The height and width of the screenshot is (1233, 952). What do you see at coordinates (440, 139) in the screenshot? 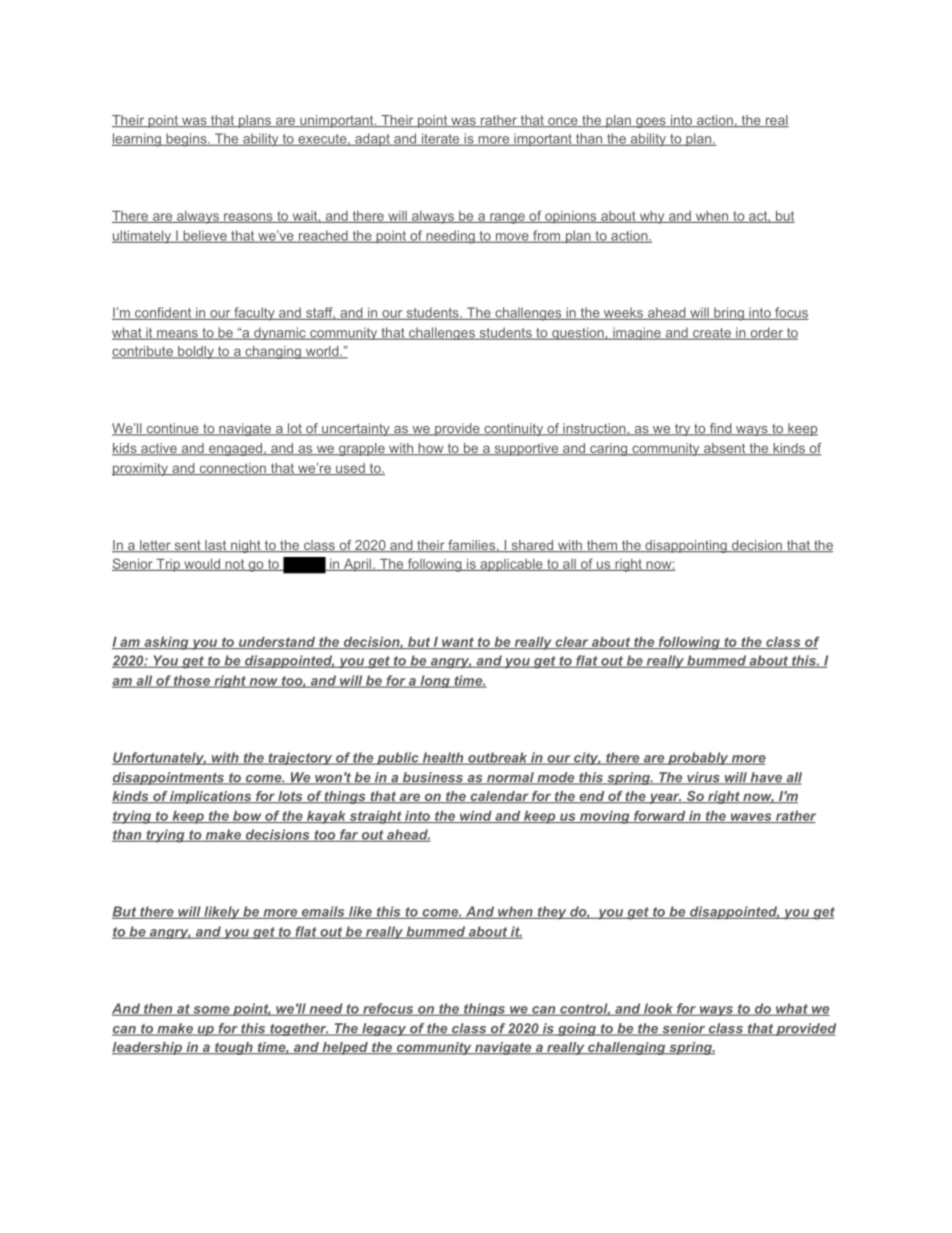
I see `iterate` at bounding box center [440, 139].
